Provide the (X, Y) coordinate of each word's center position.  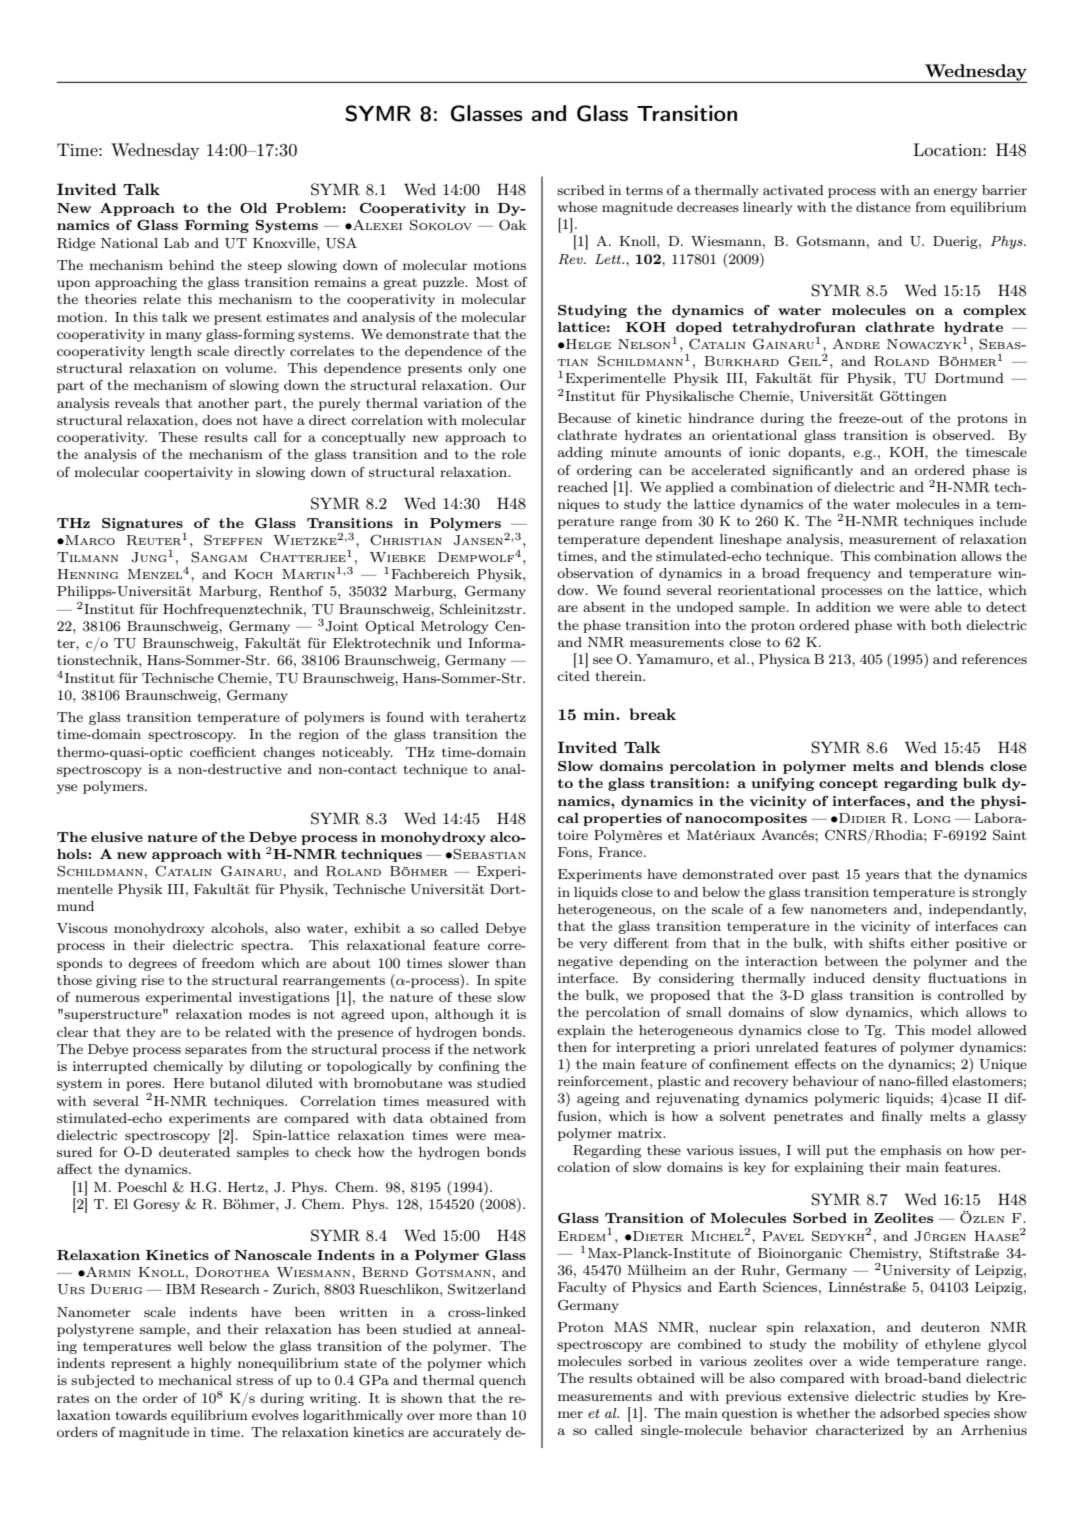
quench (502, 1381)
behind (191, 265)
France (621, 852)
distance (883, 207)
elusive (117, 837)
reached (583, 487)
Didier (861, 818)
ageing (598, 1099)
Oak (512, 225)
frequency (839, 574)
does (217, 420)
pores (145, 1087)
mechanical (195, 1380)
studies (945, 1396)
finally (902, 1117)
